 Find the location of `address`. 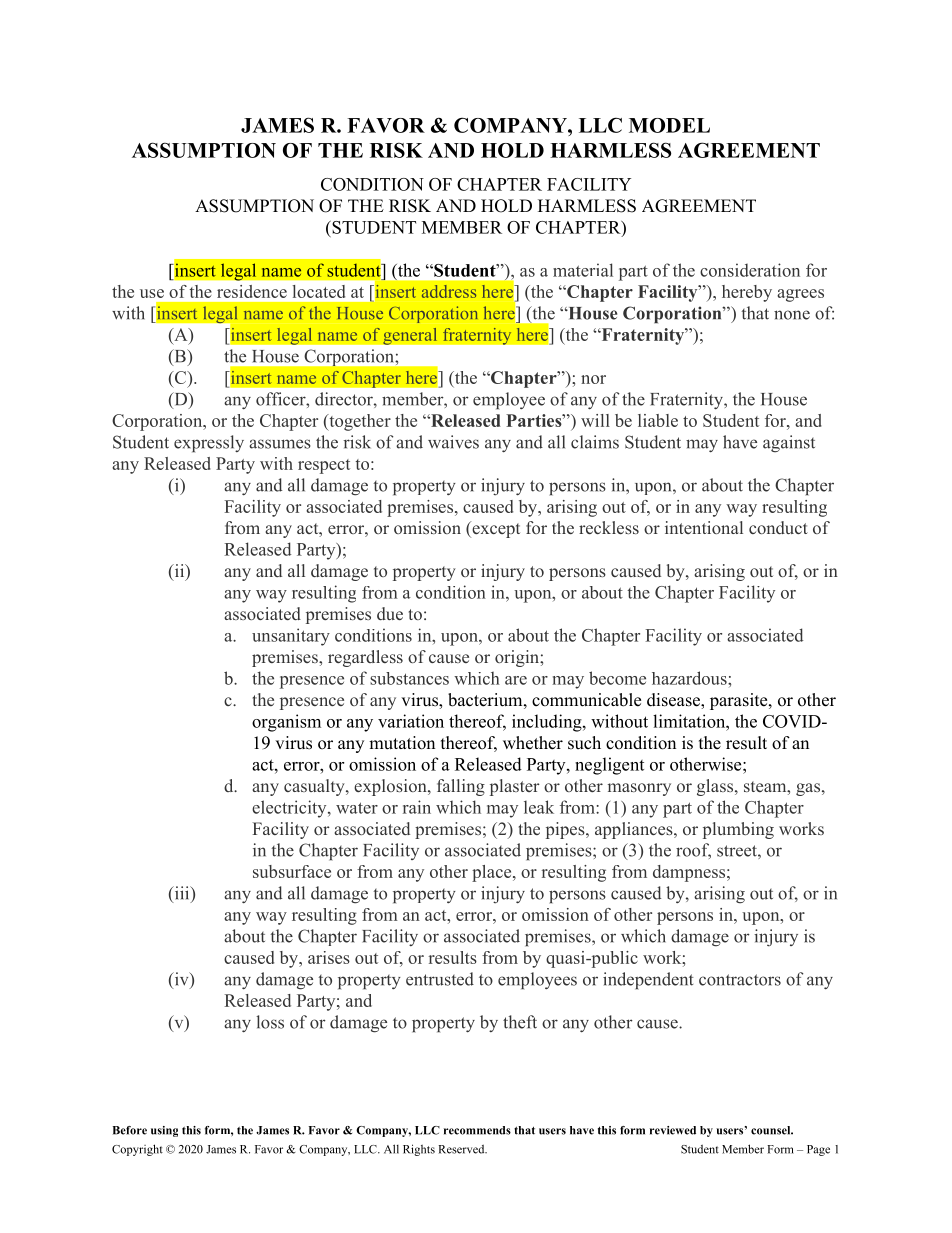

address is located at coordinates (449, 291).
